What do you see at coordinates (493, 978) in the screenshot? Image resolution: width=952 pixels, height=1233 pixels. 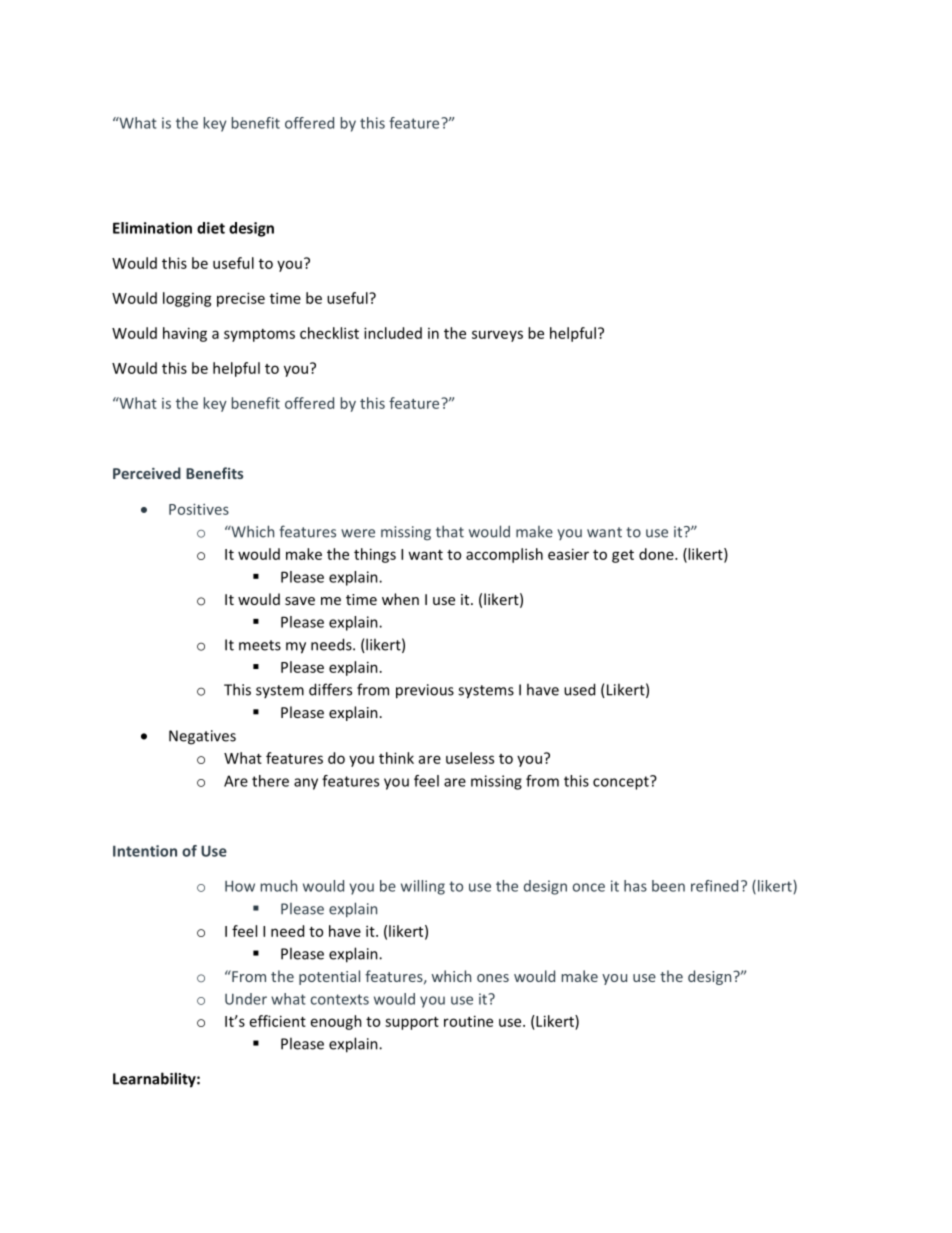 I see `ones` at bounding box center [493, 978].
